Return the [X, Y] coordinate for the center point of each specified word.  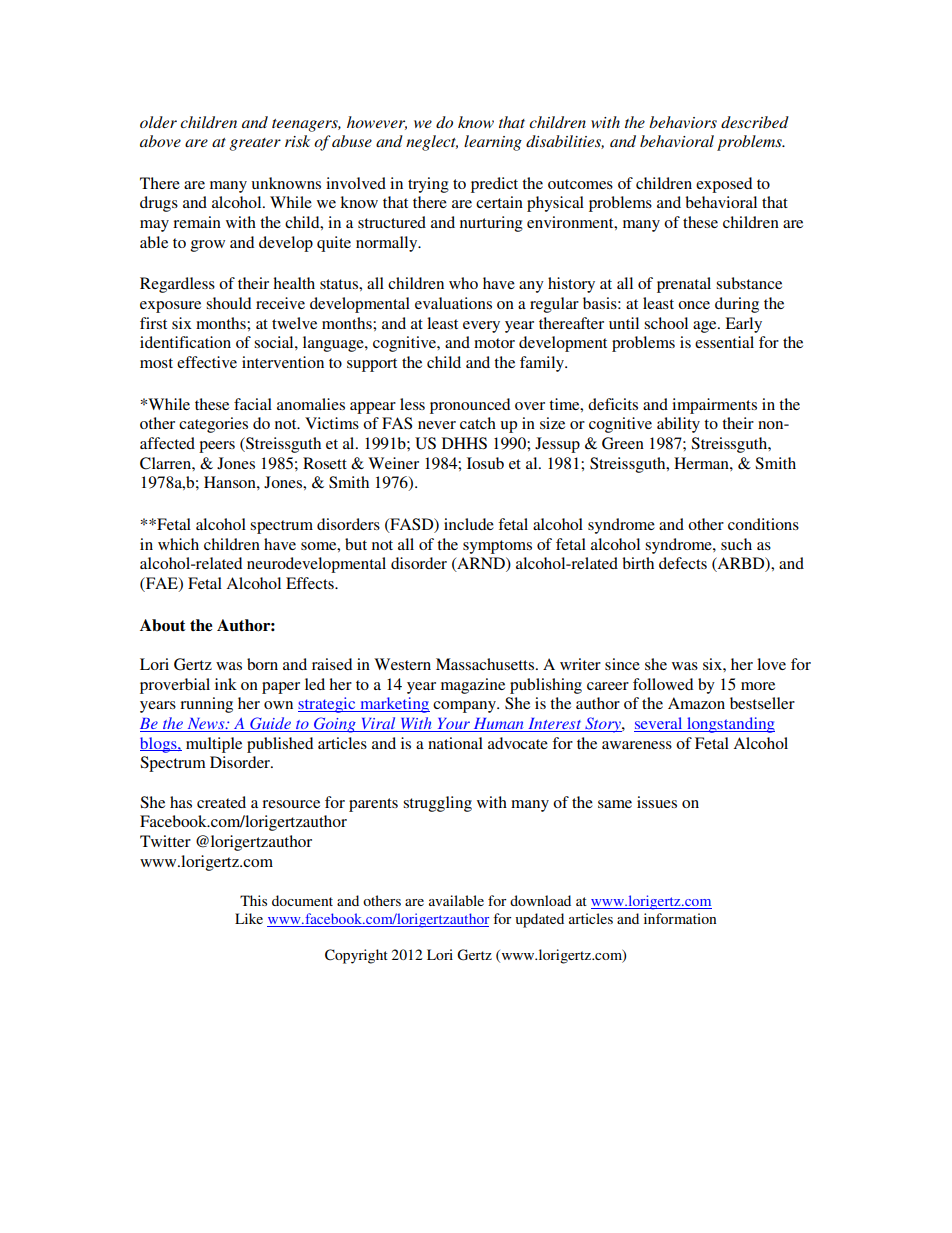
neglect [432, 143]
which [178, 544]
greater [255, 144]
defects [683, 563]
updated [539, 920]
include [469, 524]
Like [249, 918]
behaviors [683, 122]
